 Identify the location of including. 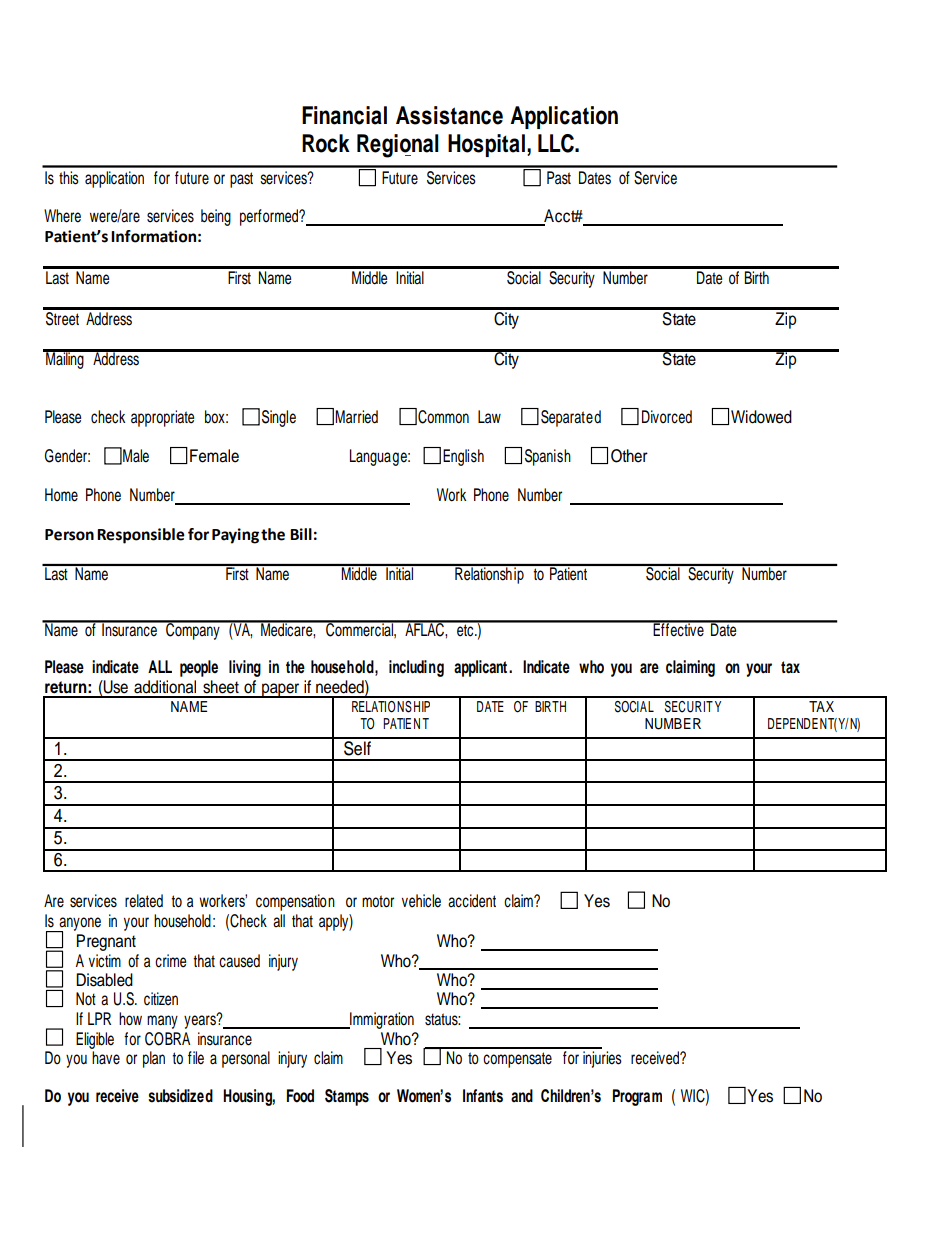
(416, 668).
